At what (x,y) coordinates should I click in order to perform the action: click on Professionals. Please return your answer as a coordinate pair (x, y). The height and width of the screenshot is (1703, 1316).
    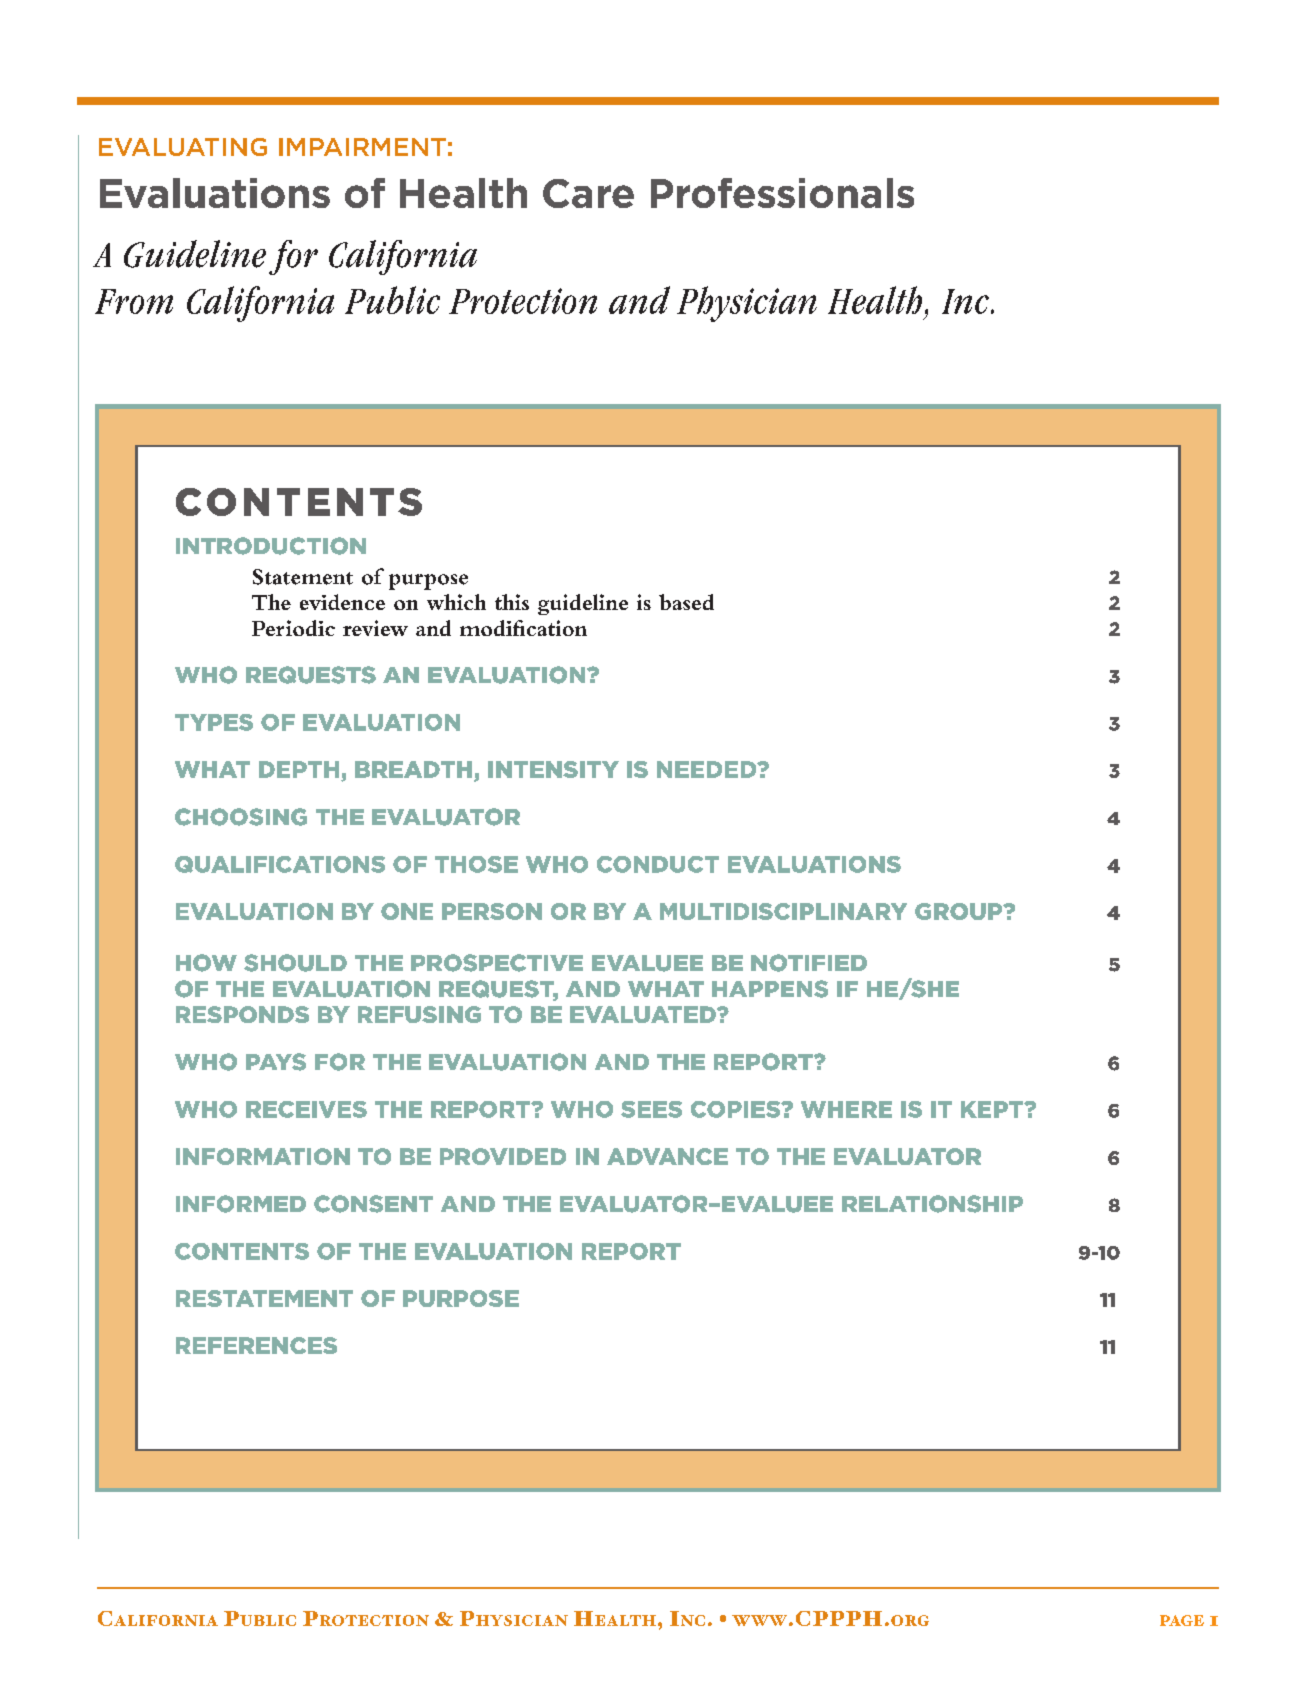
    Looking at the image, I should click on (782, 193).
